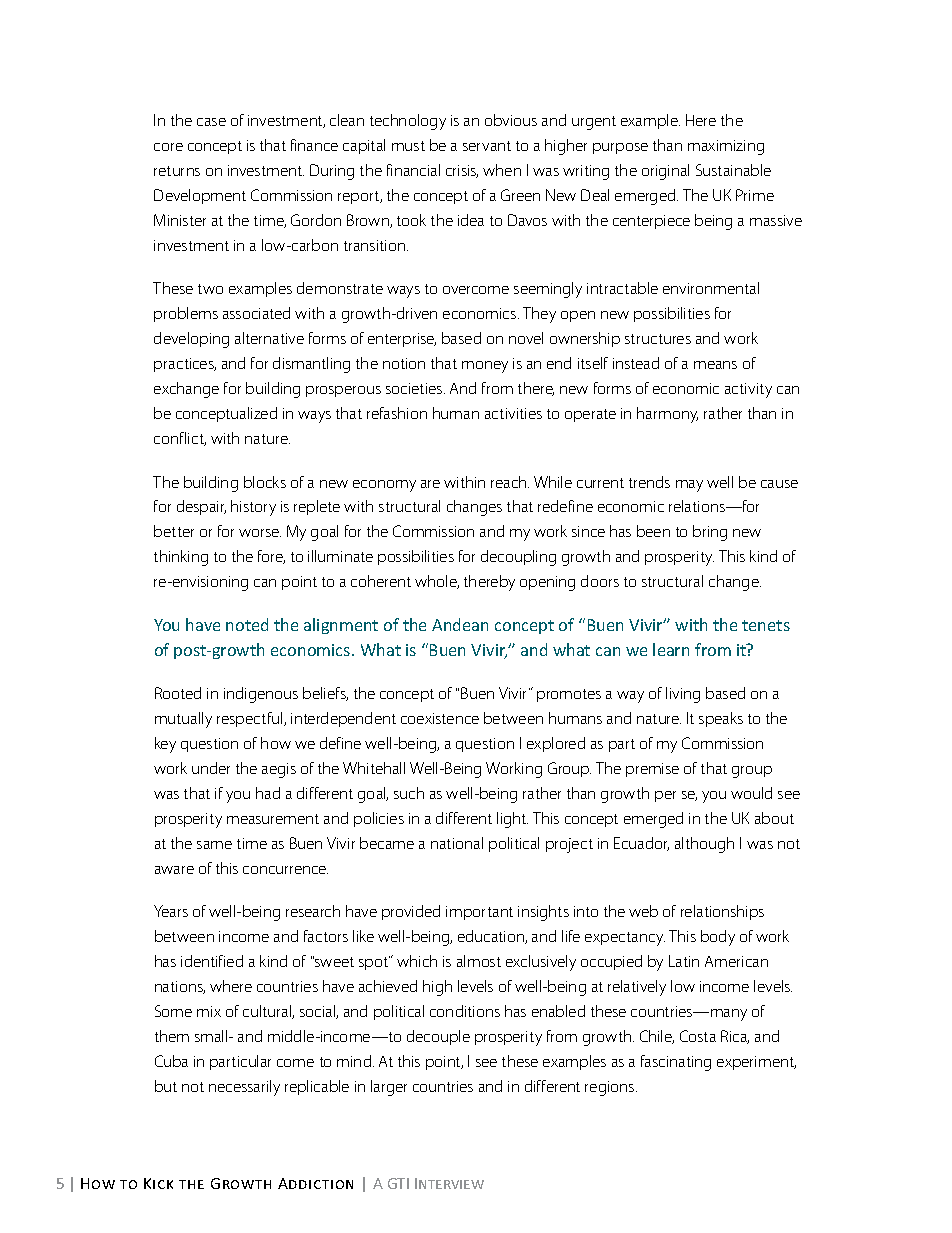 The image size is (952, 1233). I want to click on servant, so click(487, 146).
